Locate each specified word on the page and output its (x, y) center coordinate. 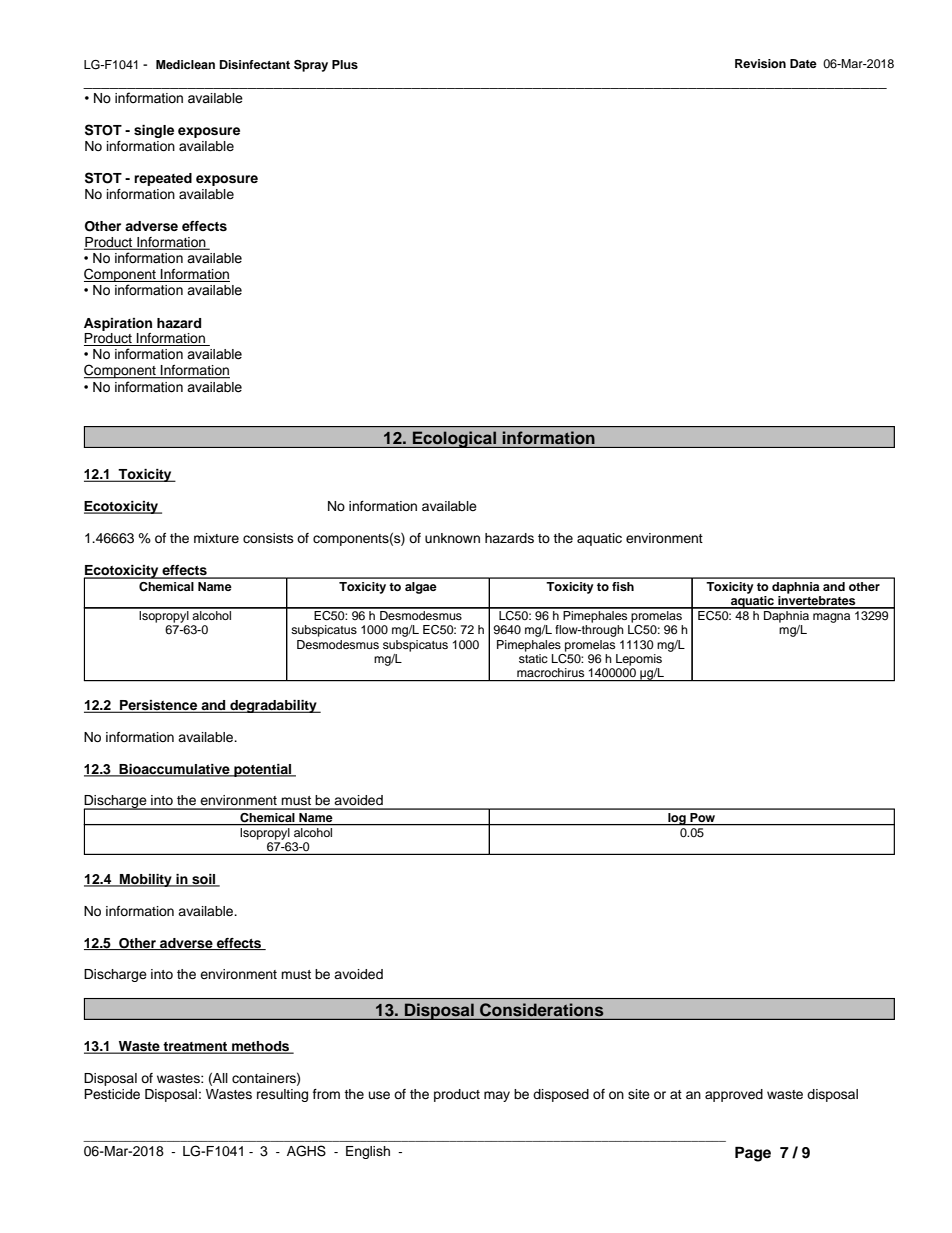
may (497, 1096)
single (154, 131)
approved (734, 1095)
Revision (760, 63)
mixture (216, 538)
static (533, 658)
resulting (282, 1095)
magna (831, 618)
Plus (345, 64)
